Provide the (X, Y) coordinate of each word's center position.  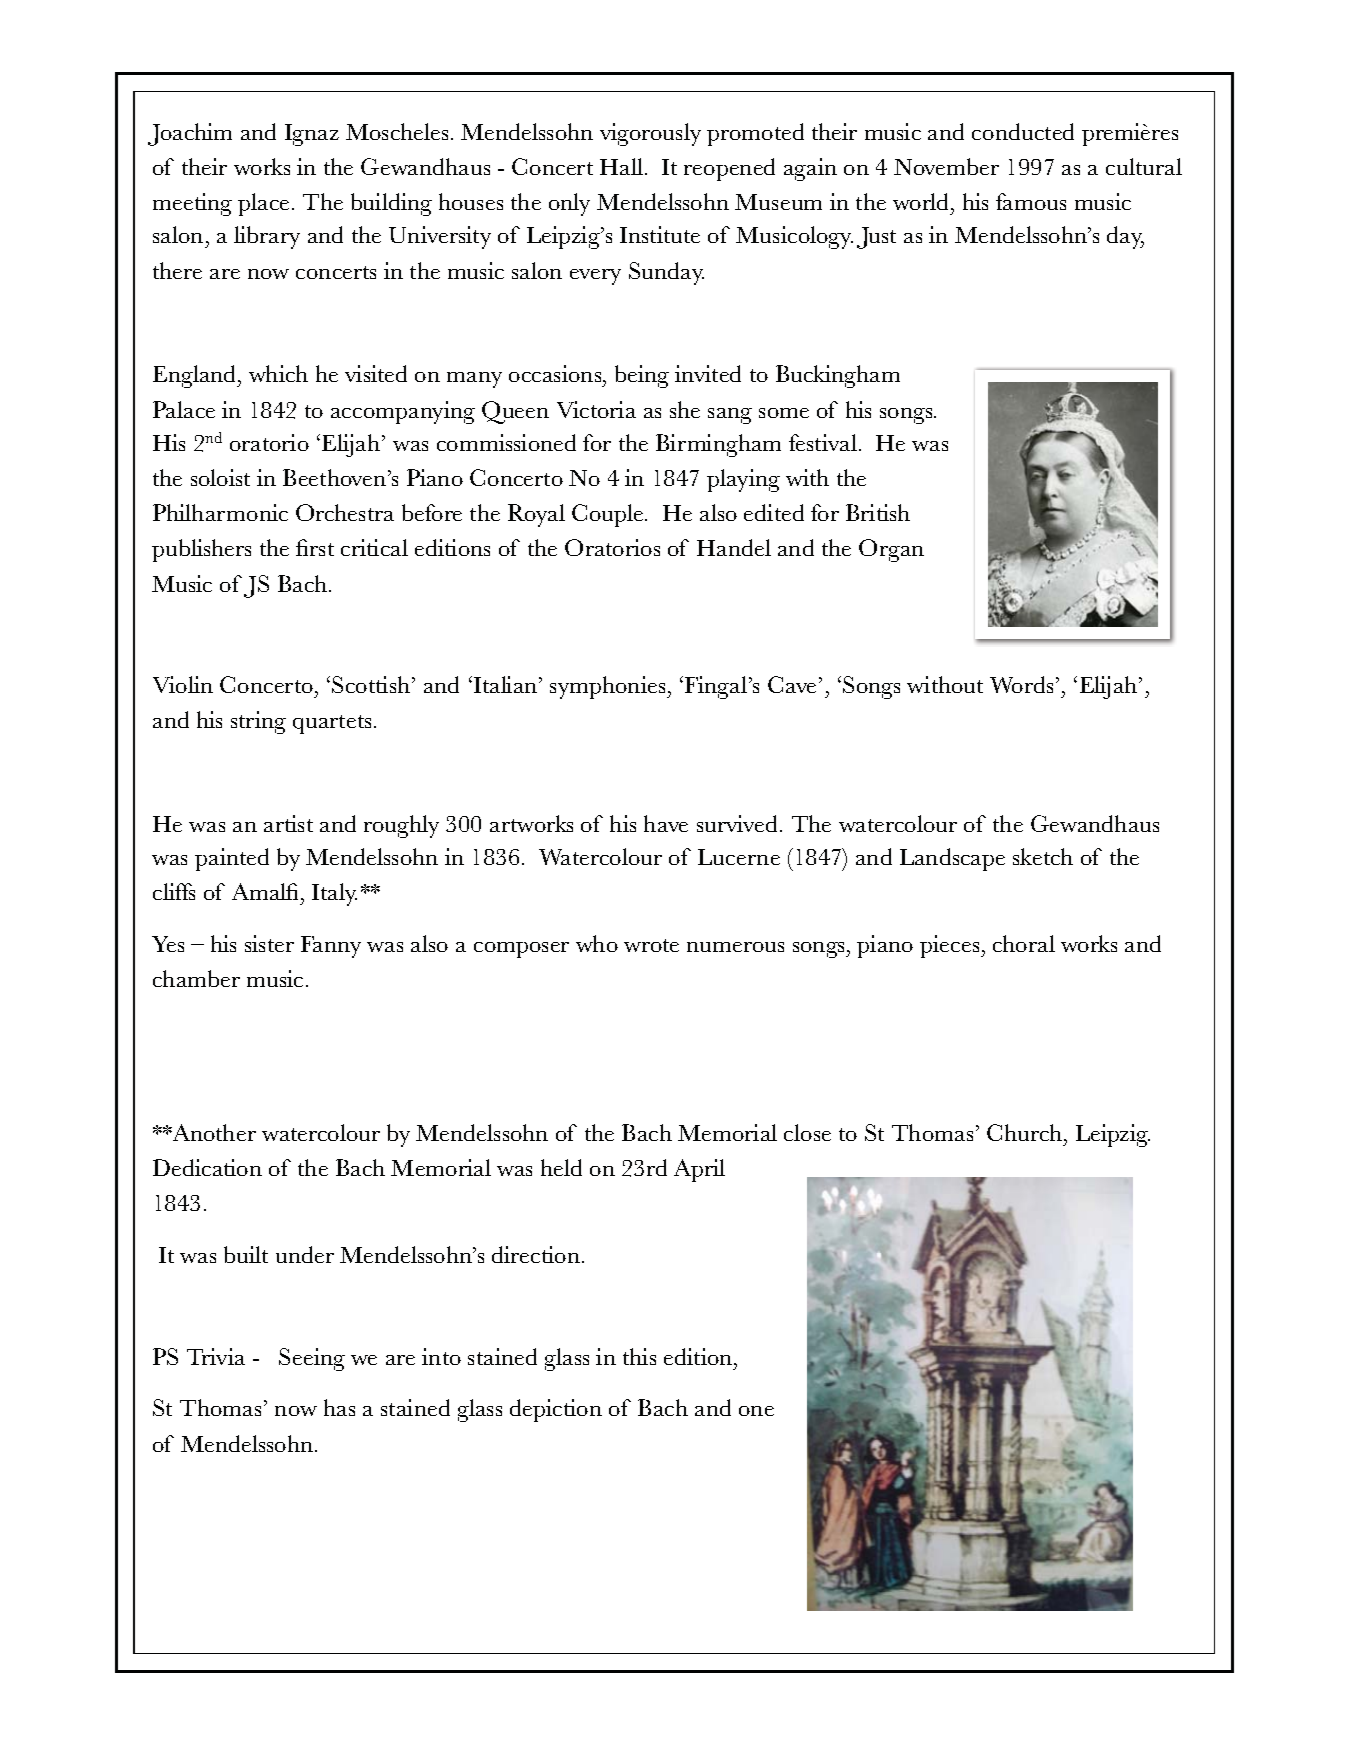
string (258, 722)
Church (1026, 1132)
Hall (621, 166)
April (699, 1170)
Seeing (312, 1359)
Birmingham (718, 445)
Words (1021, 684)
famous (1031, 201)
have (666, 823)
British (878, 512)
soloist (220, 477)
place (263, 204)
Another (213, 1132)
